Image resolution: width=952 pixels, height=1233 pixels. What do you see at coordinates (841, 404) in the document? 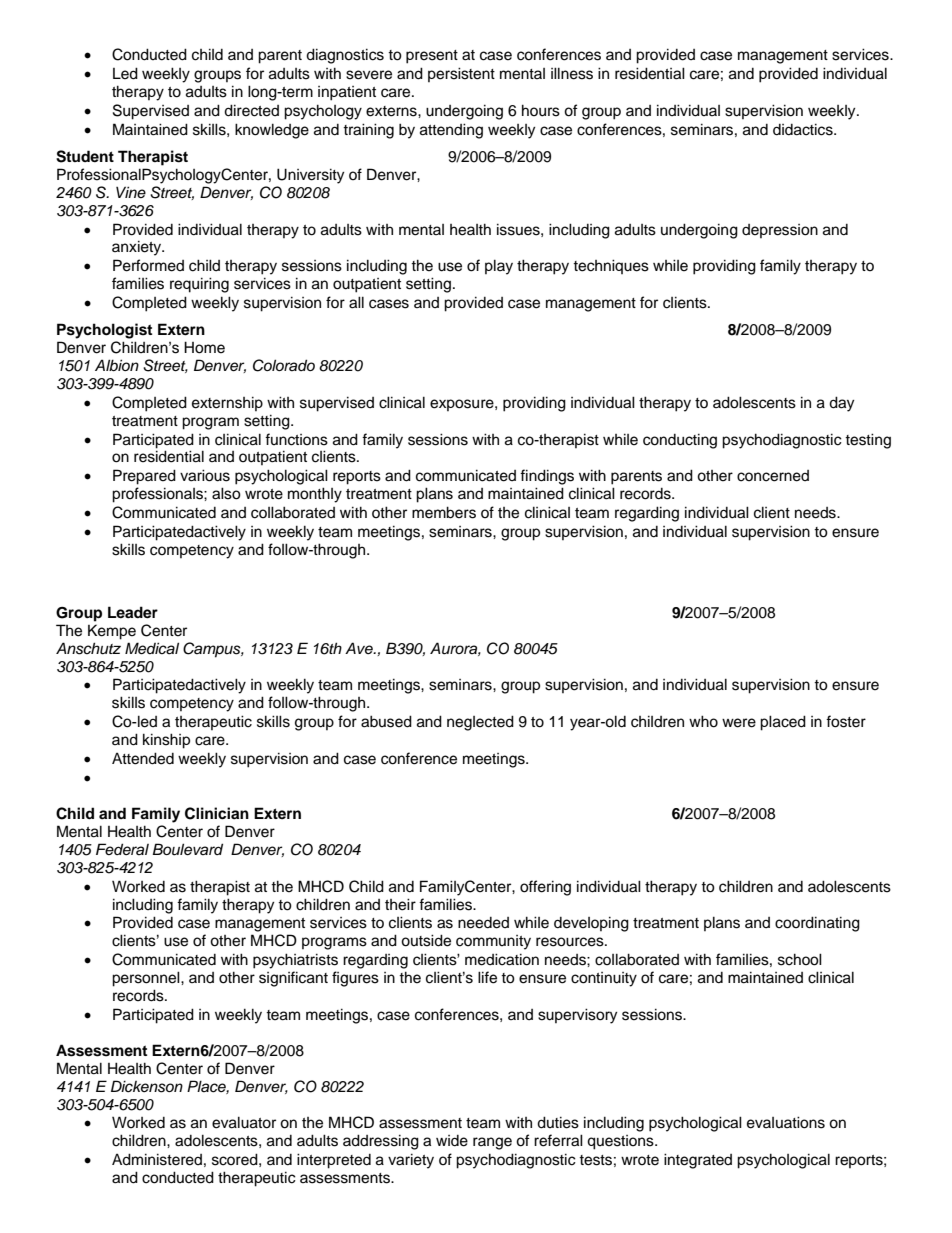
I see `day` at bounding box center [841, 404].
